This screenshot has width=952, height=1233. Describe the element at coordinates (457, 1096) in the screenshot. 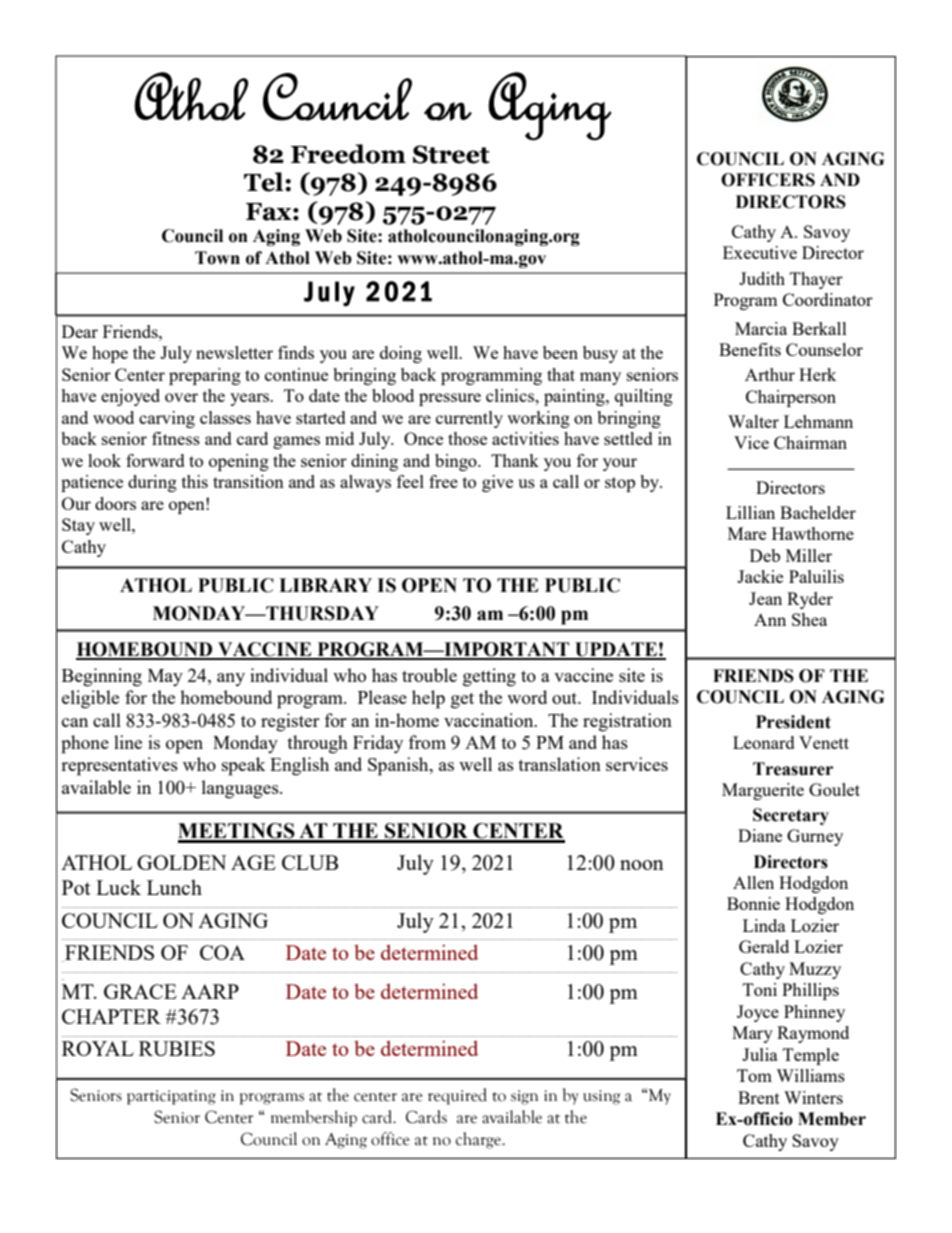

I see `required` at that location.
